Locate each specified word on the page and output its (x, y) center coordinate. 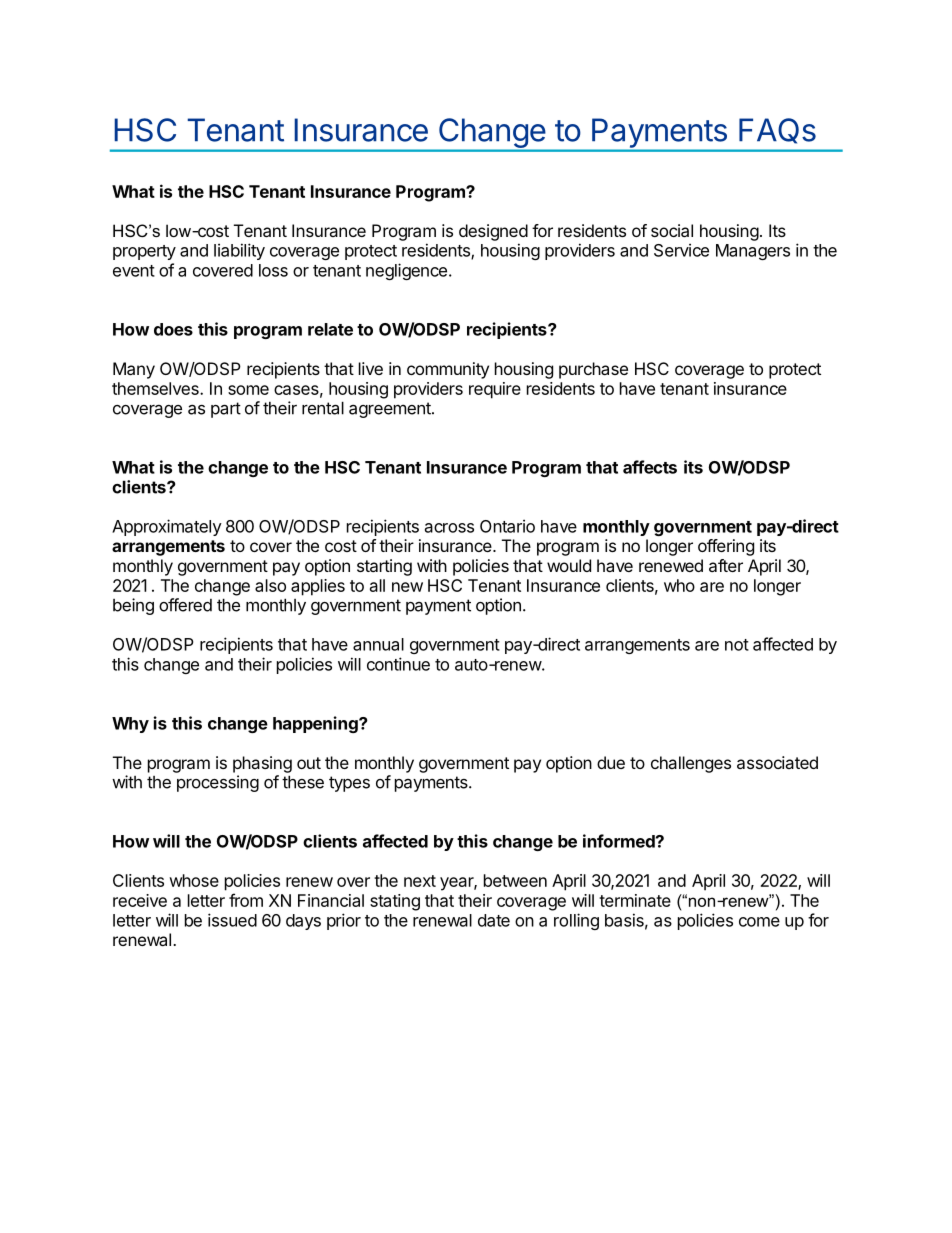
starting (384, 567)
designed (493, 232)
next (420, 881)
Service (681, 250)
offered (185, 605)
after (726, 565)
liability (239, 251)
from (246, 900)
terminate (635, 900)
